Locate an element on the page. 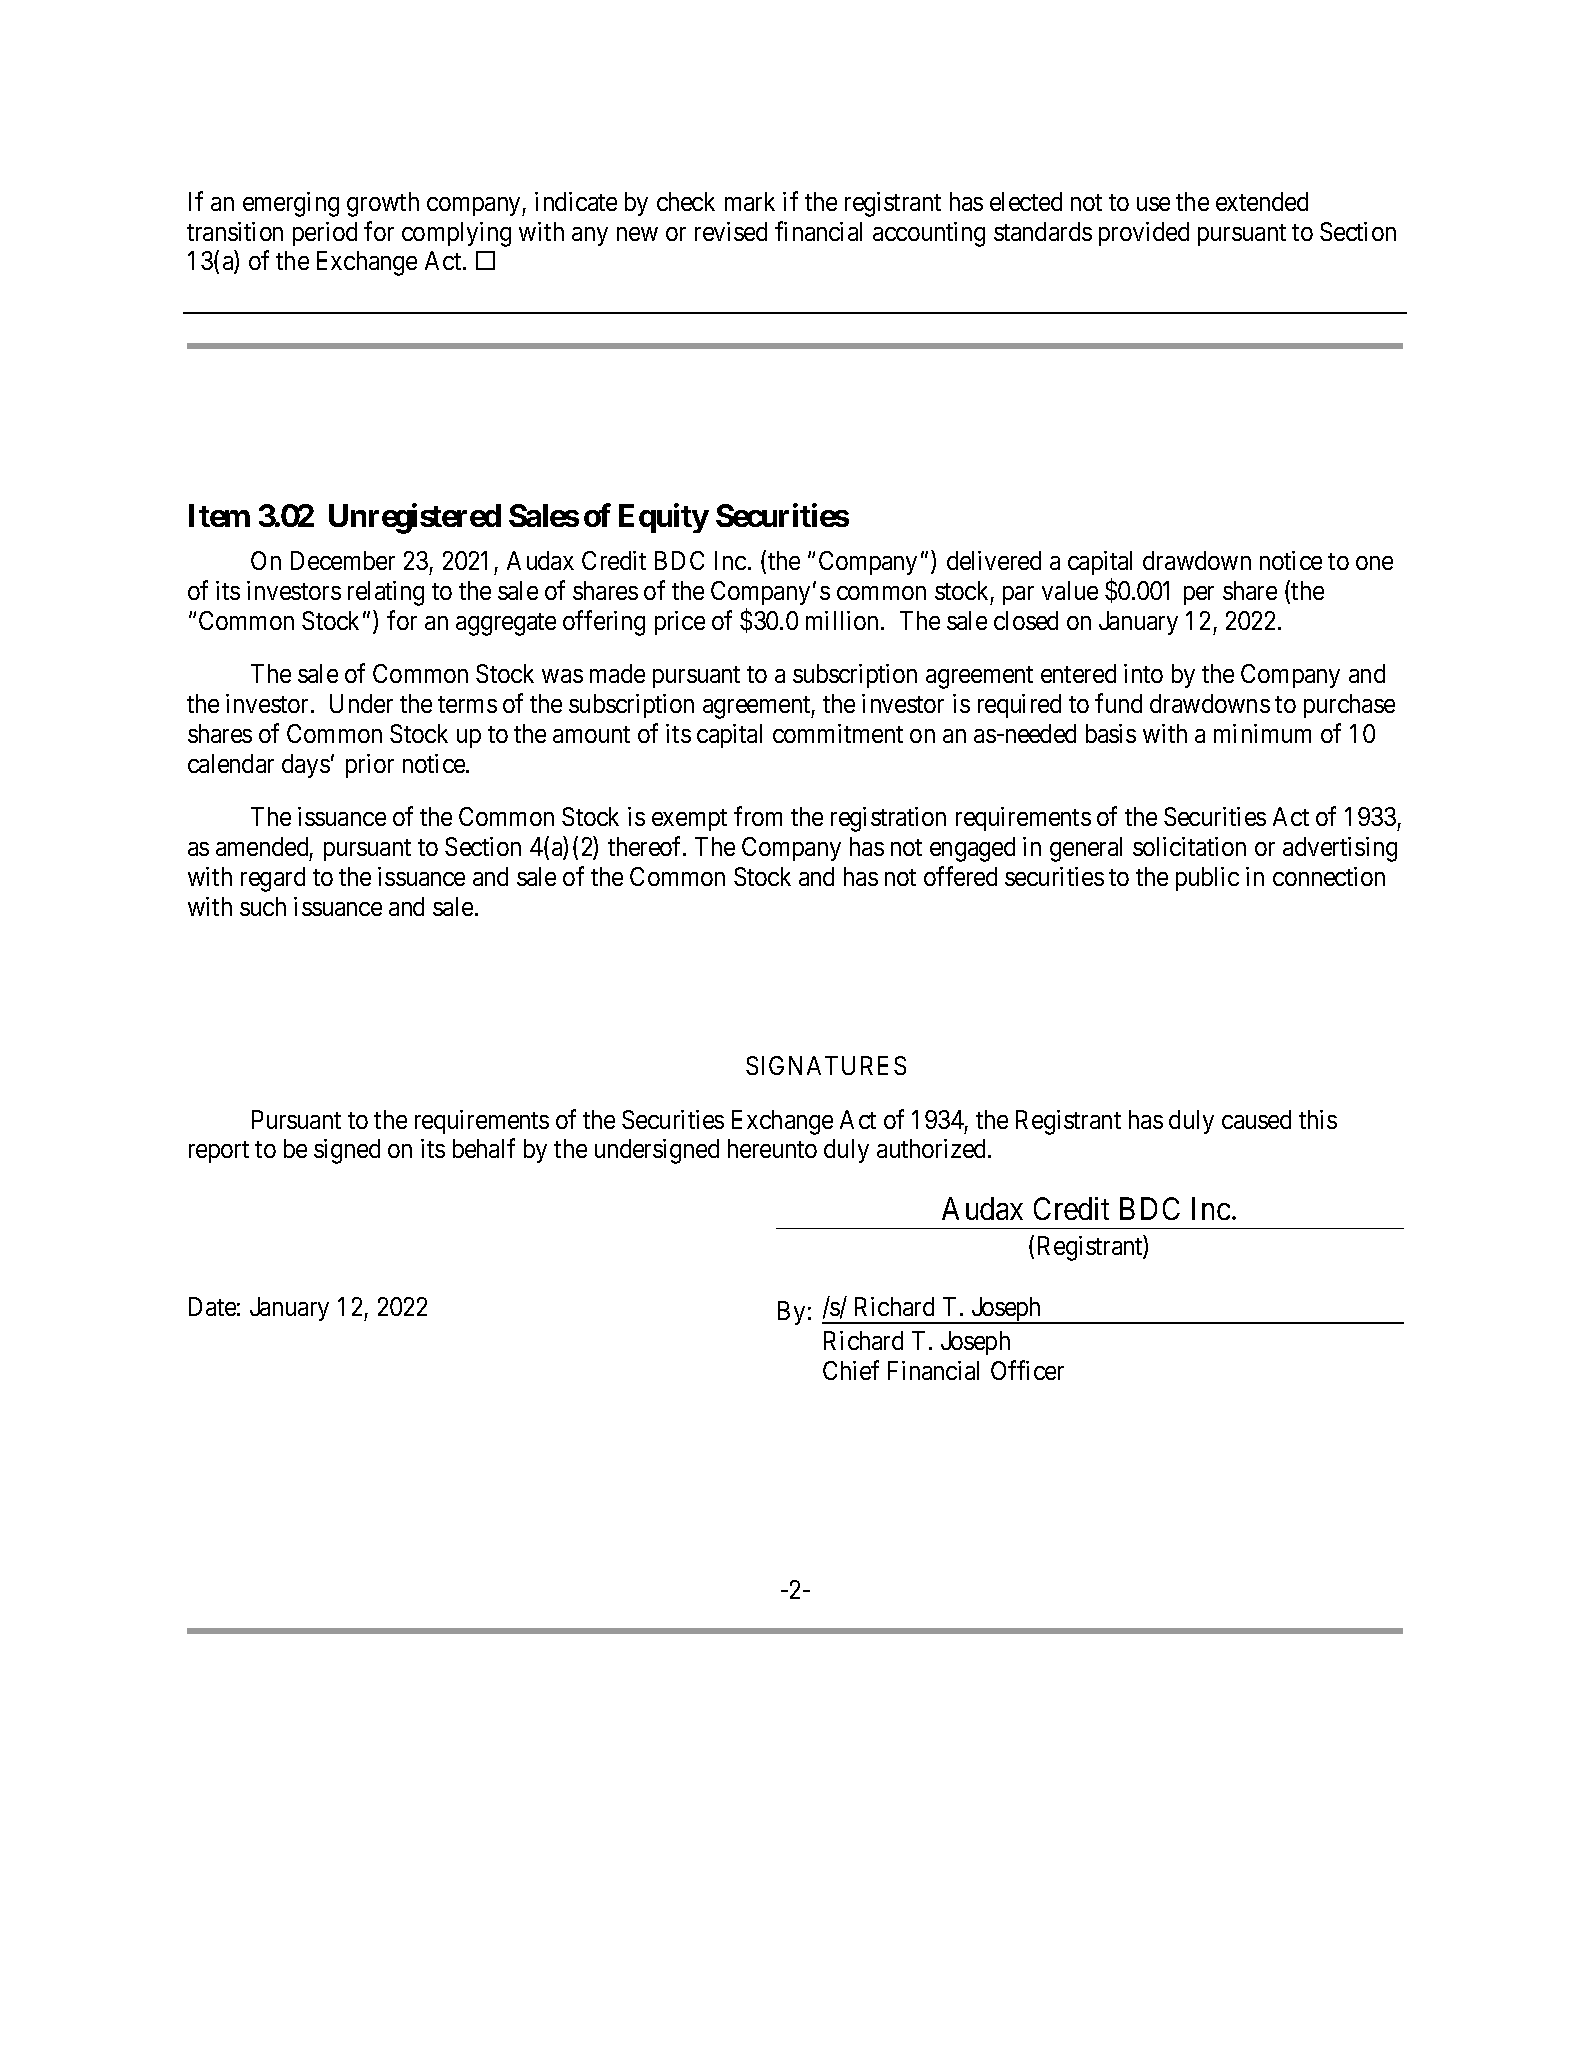 The image size is (1590, 2057). report is located at coordinates (219, 1152).
